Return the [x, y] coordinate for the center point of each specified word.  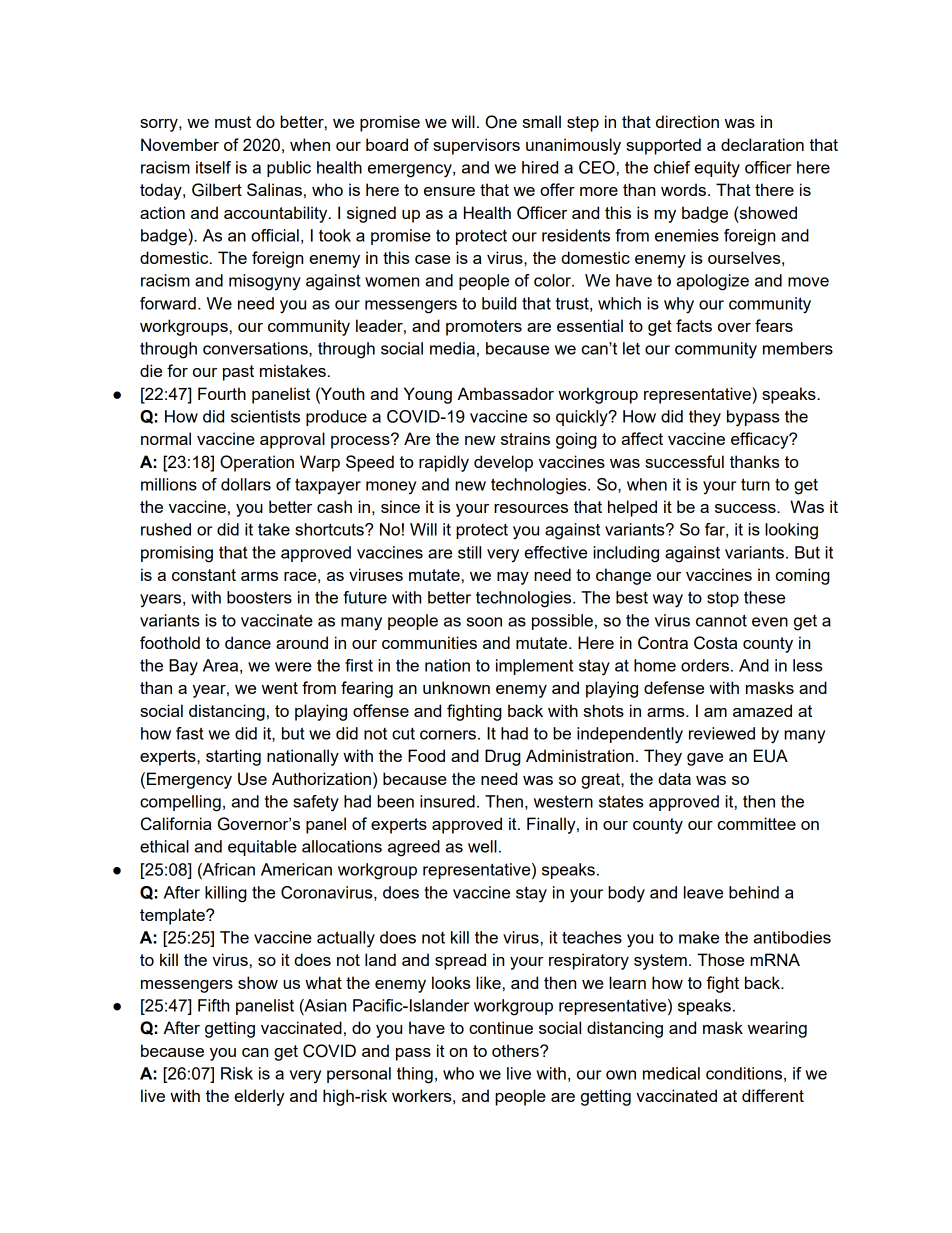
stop [723, 599]
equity [717, 169]
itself [213, 167]
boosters [259, 597]
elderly [259, 1097]
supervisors [476, 146]
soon [484, 622]
